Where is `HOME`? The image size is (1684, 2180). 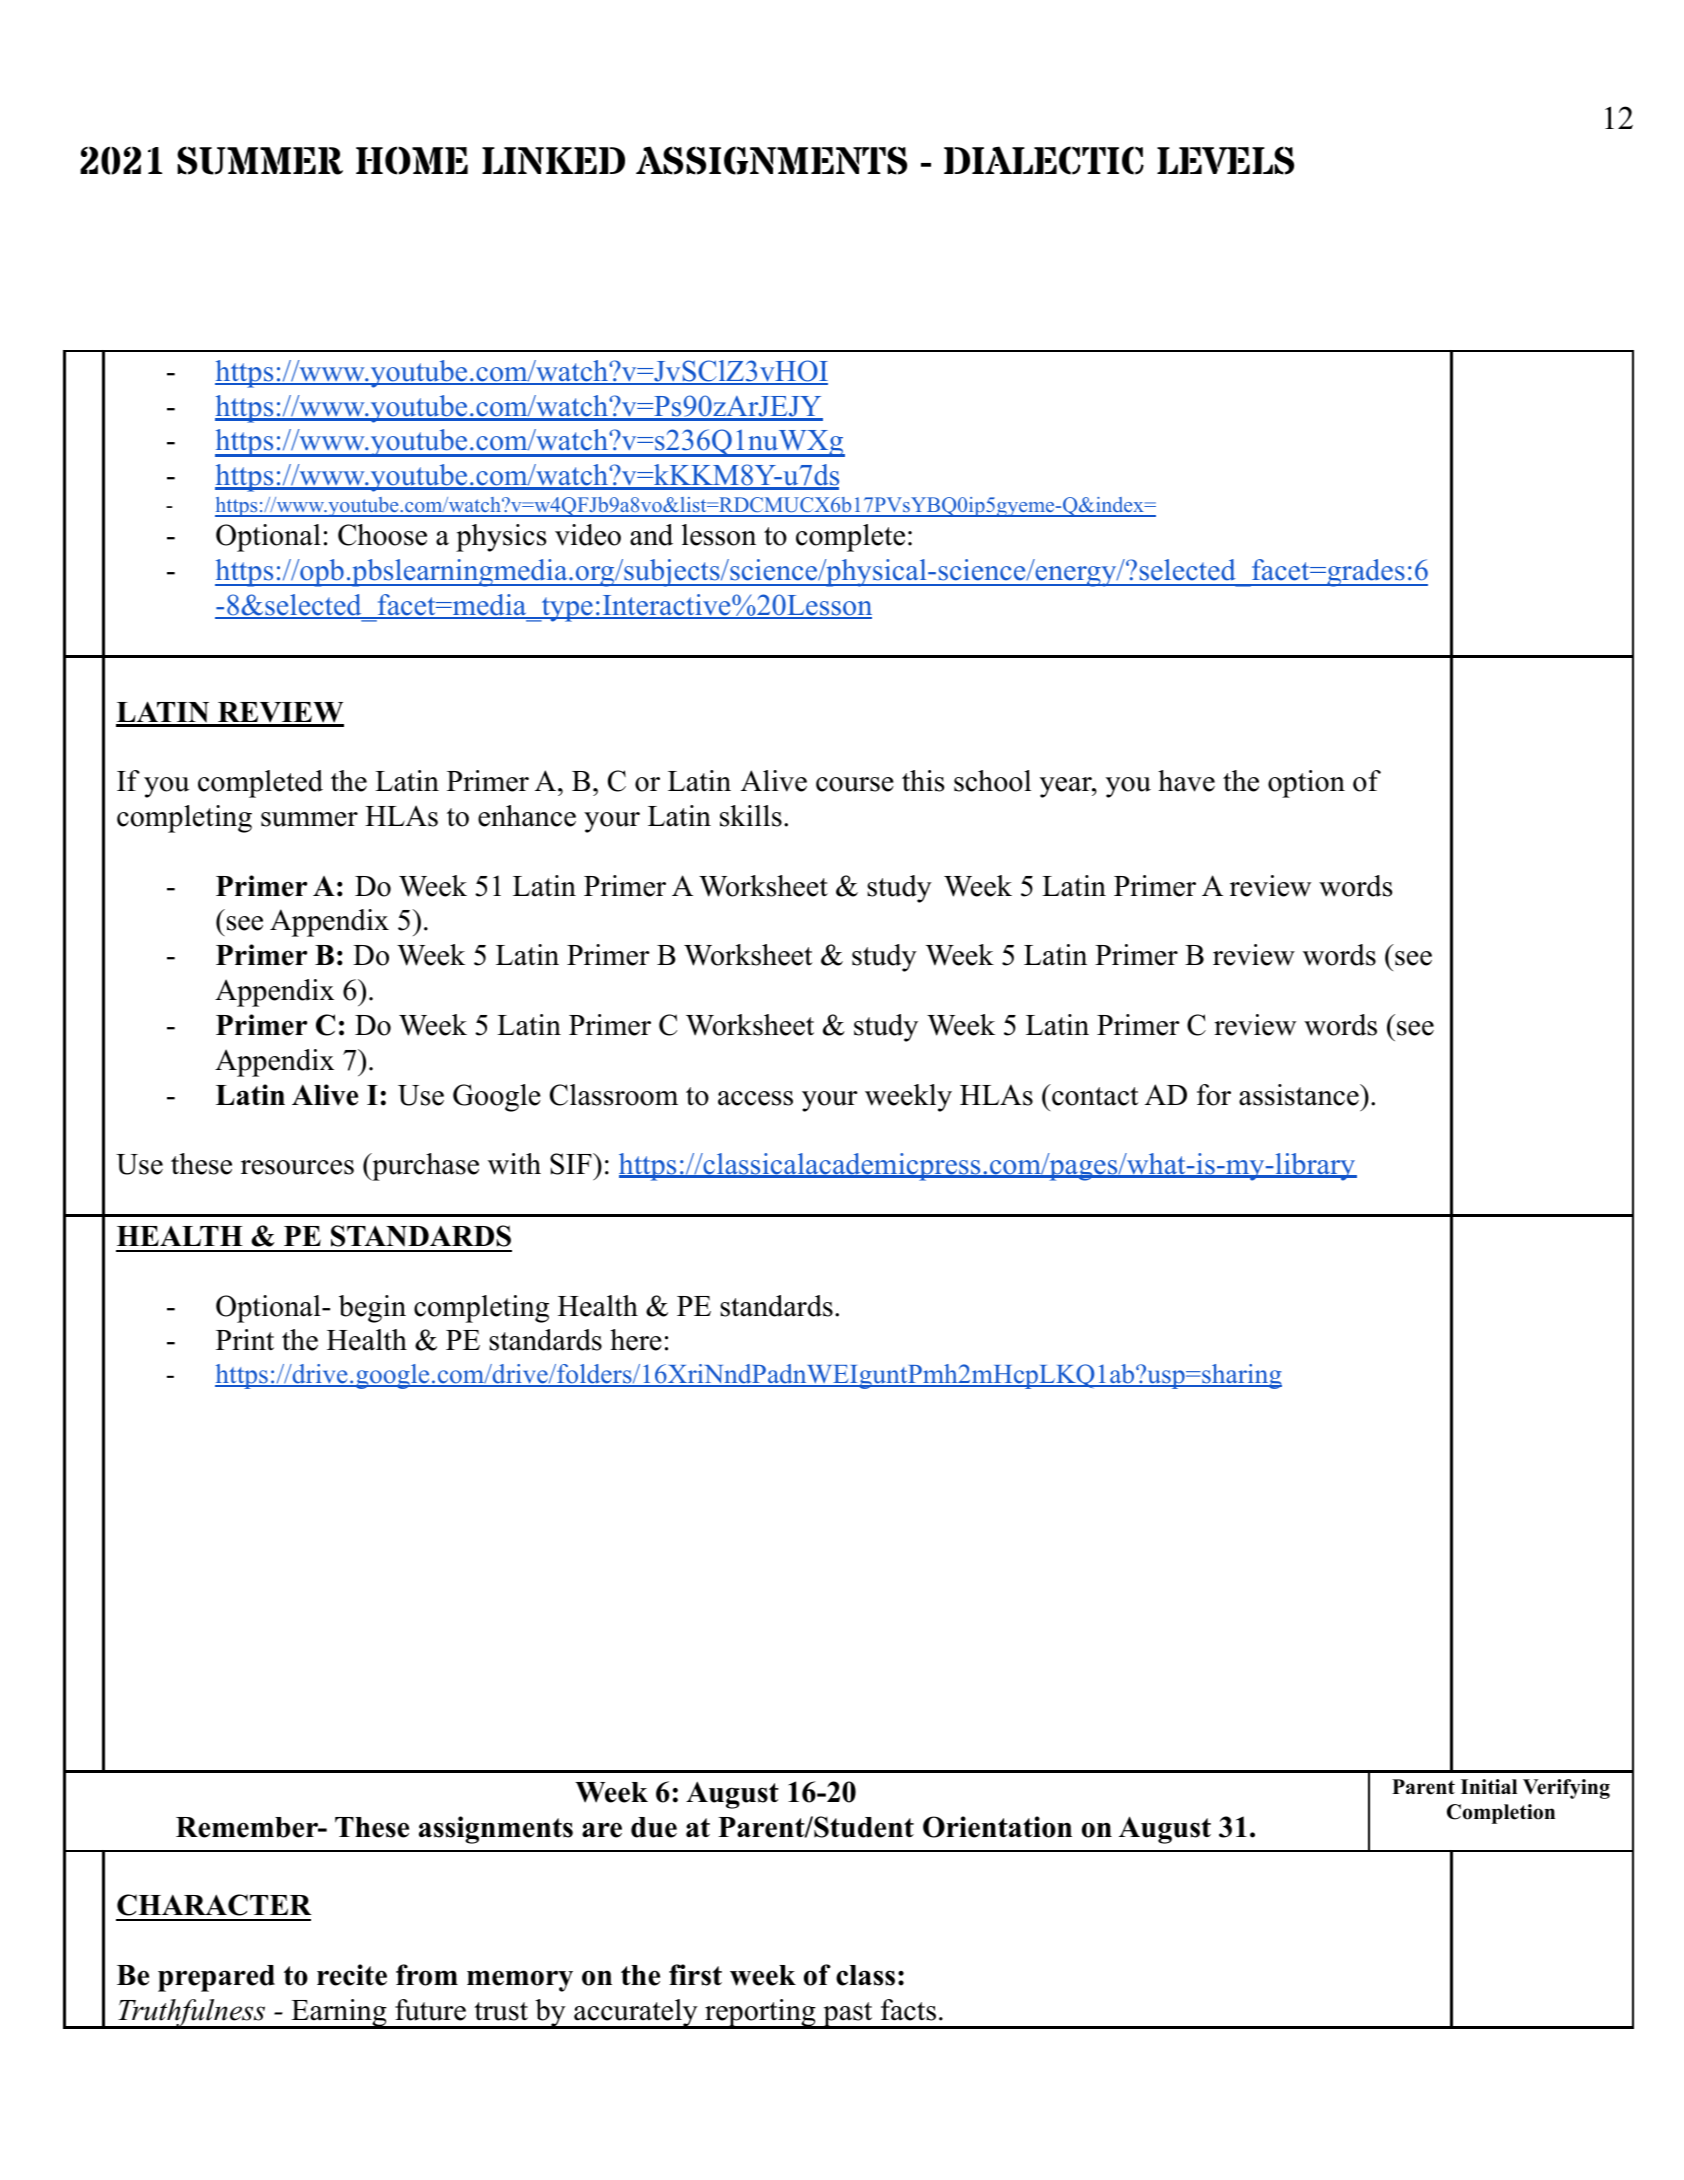
HOME is located at coordinates (412, 160).
